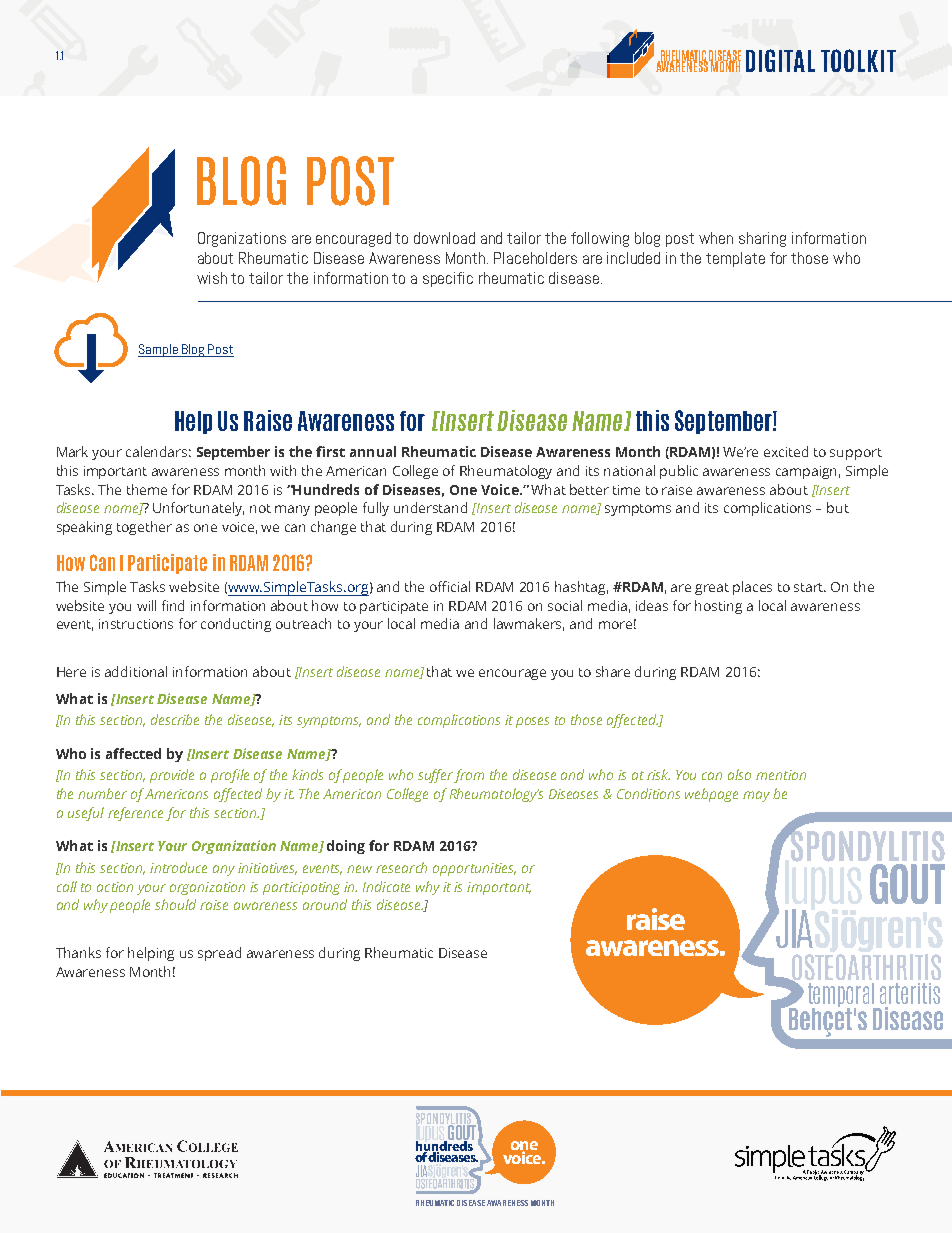 Image resolution: width=952 pixels, height=1233 pixels. I want to click on Placeholders, so click(535, 258).
